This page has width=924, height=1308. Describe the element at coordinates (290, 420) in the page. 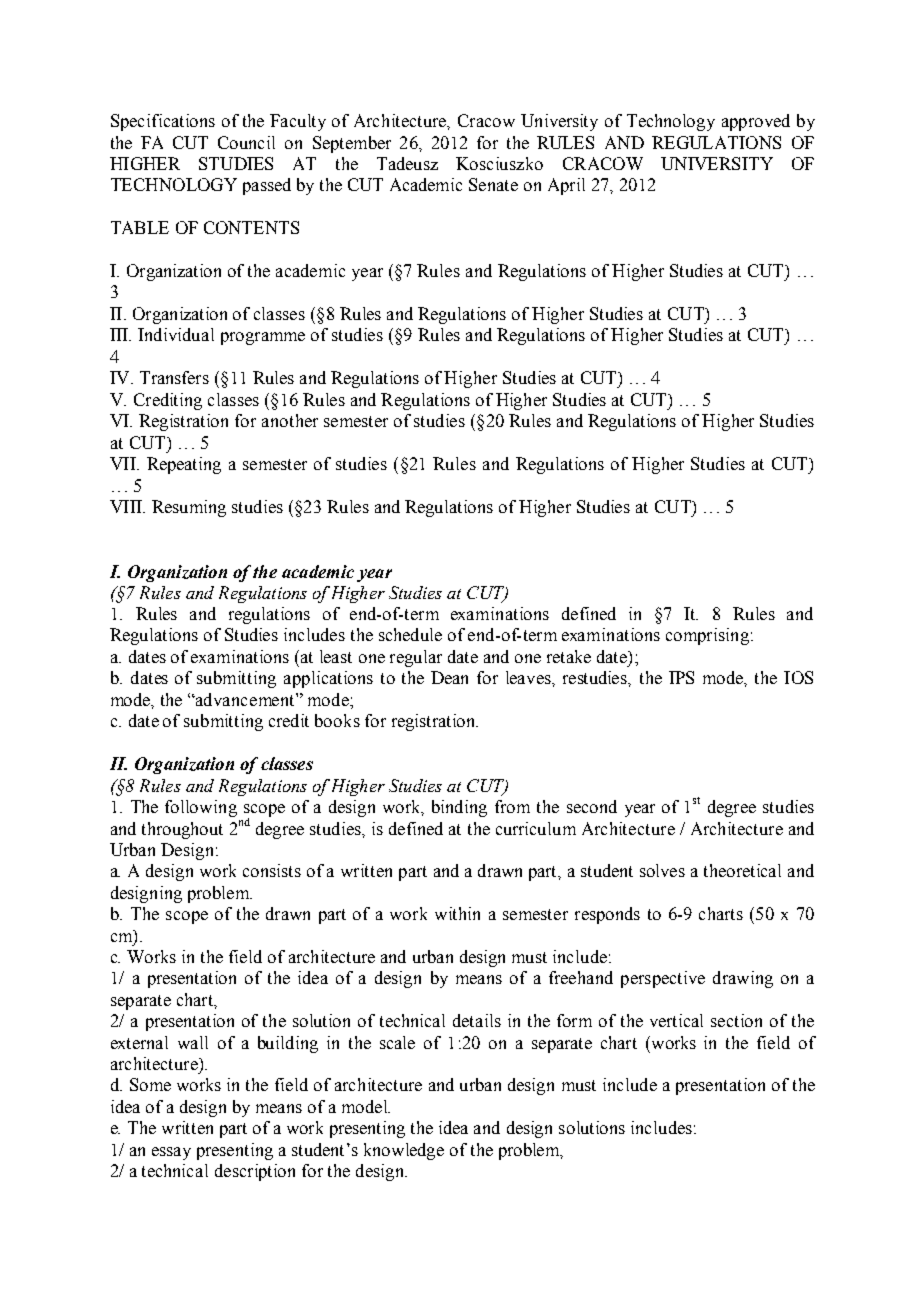

I see `another` at that location.
